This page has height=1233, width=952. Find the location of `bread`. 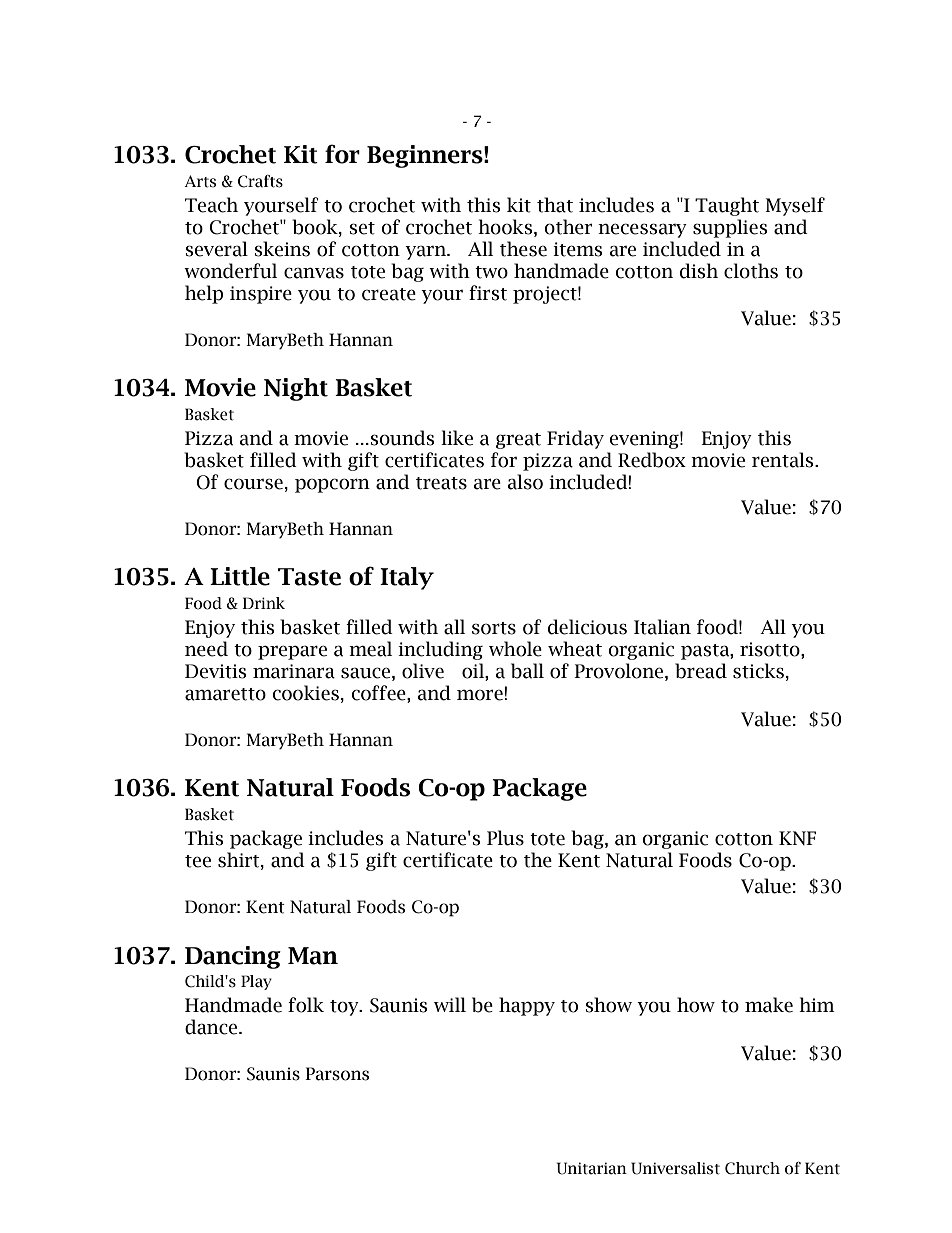

bread is located at coordinates (701, 671).
